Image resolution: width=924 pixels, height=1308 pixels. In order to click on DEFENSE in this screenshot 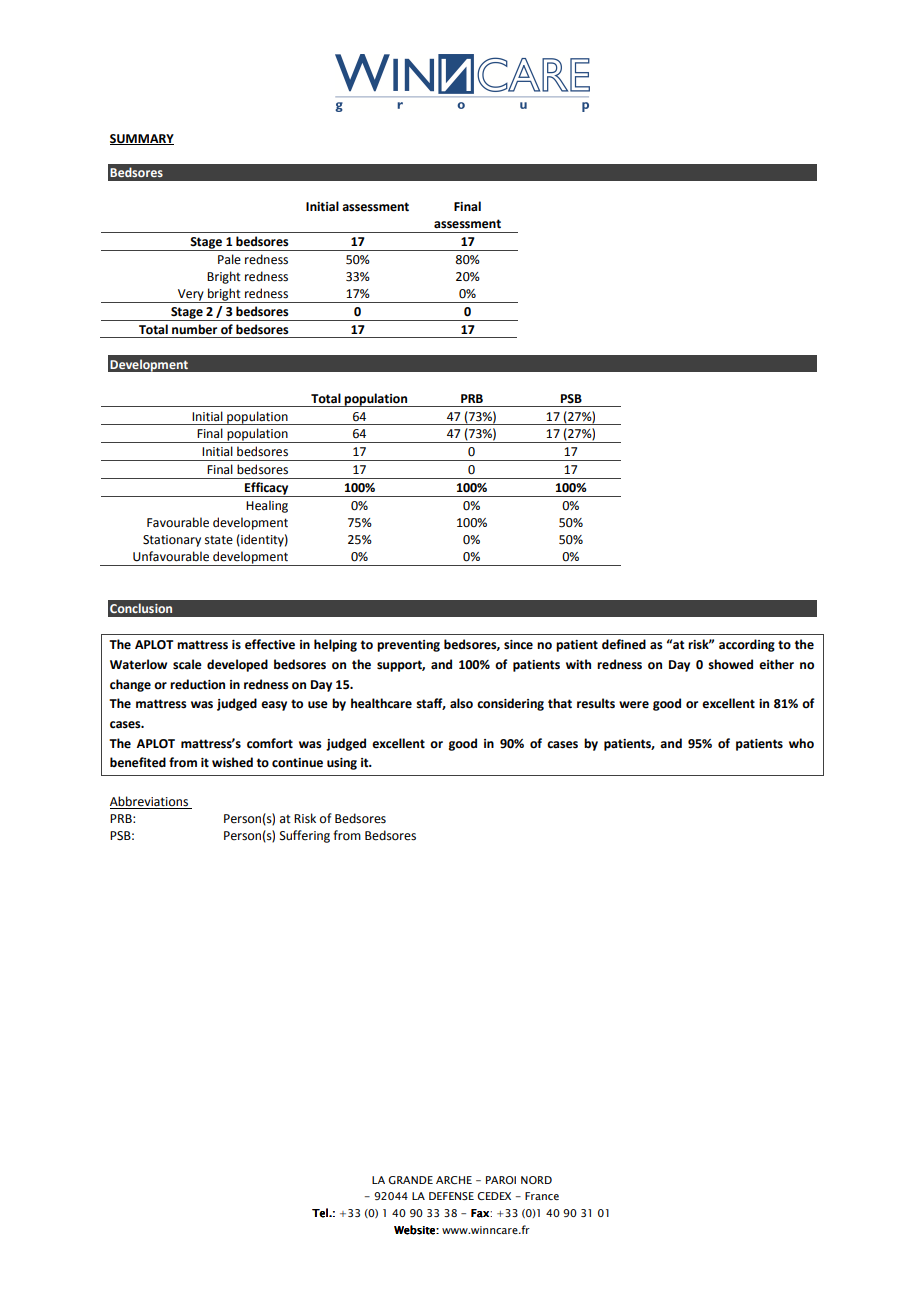, I will do `click(451, 1196)`.
